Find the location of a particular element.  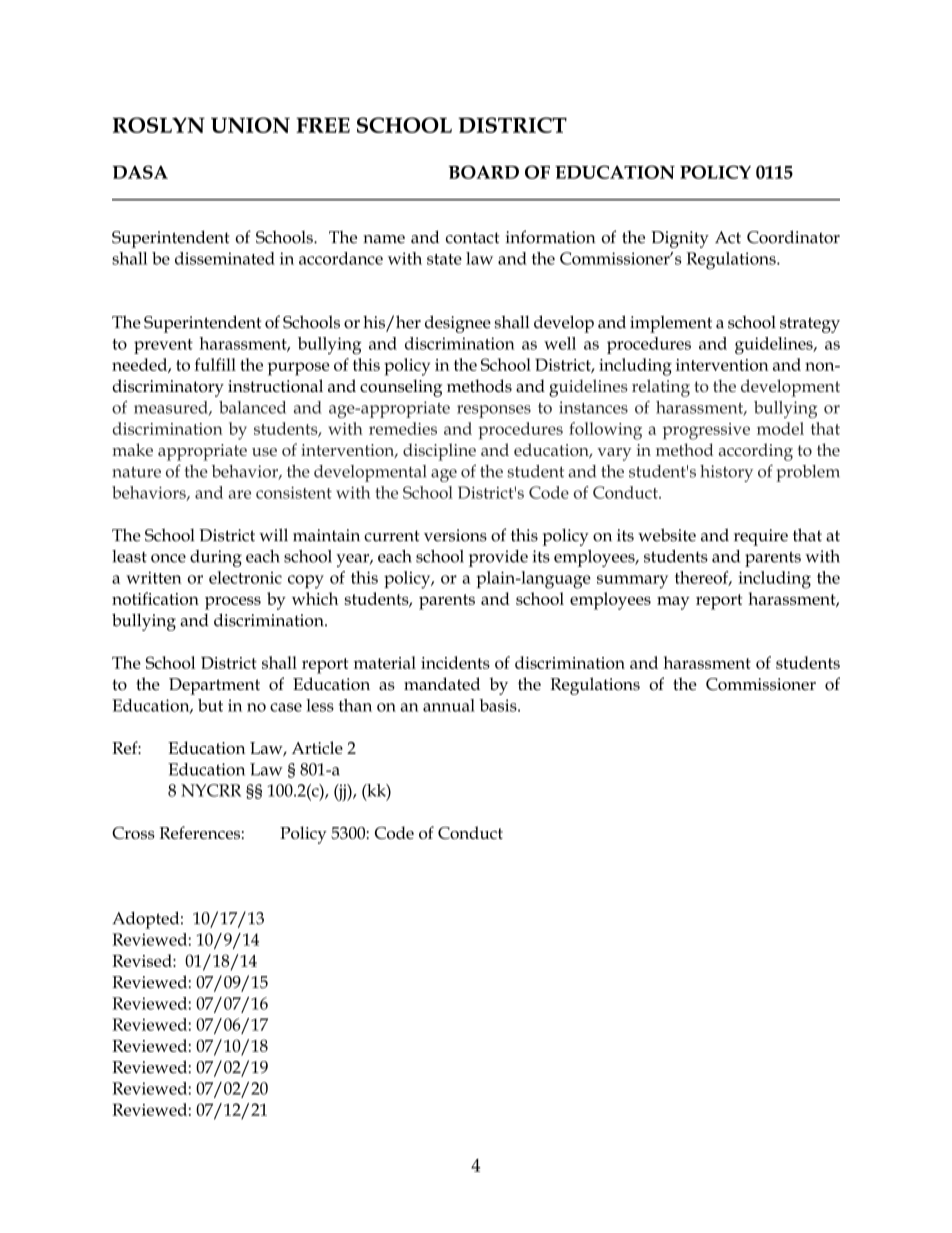

Article is located at coordinates (317, 747).
